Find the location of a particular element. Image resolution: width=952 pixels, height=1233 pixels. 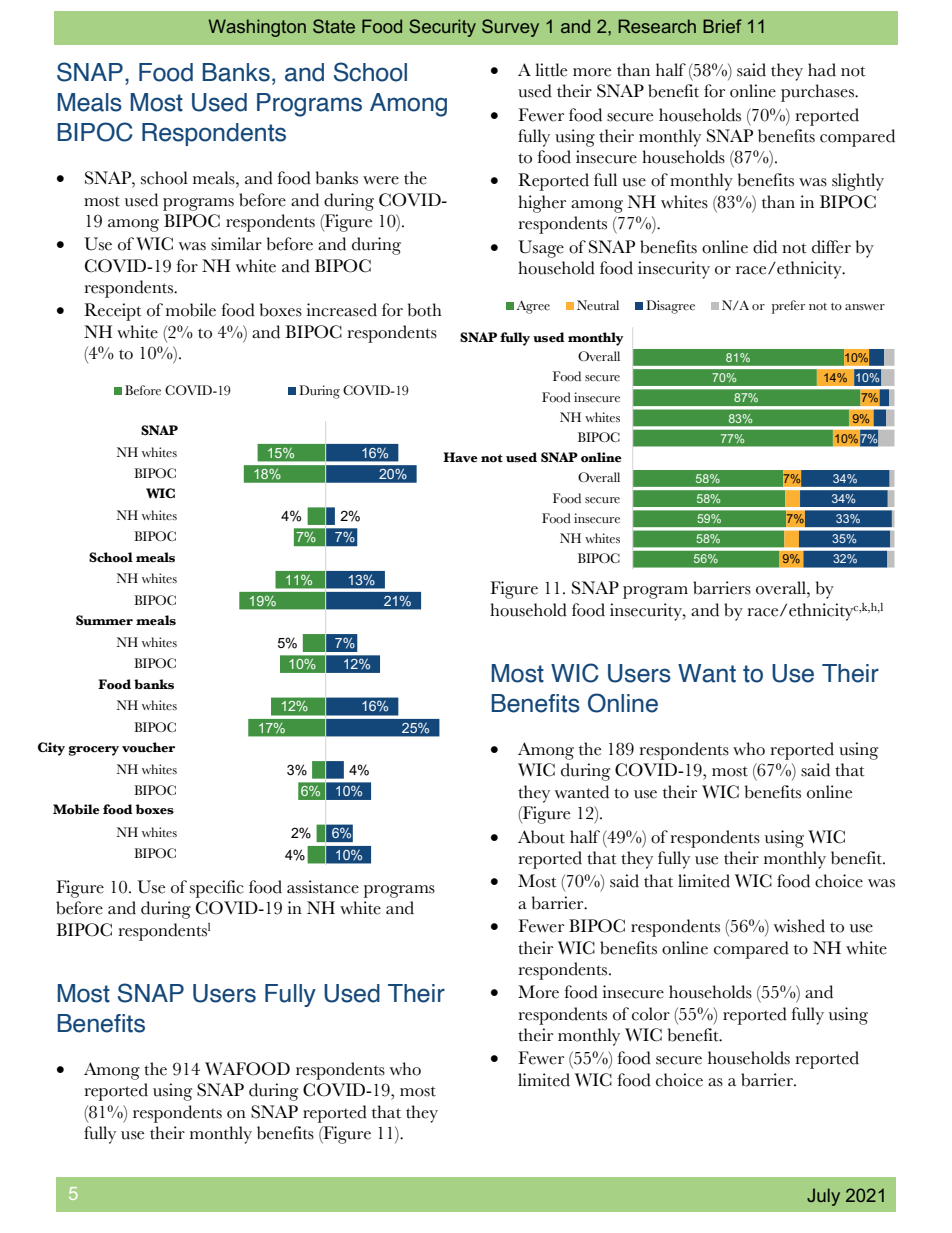

had is located at coordinates (822, 70).
